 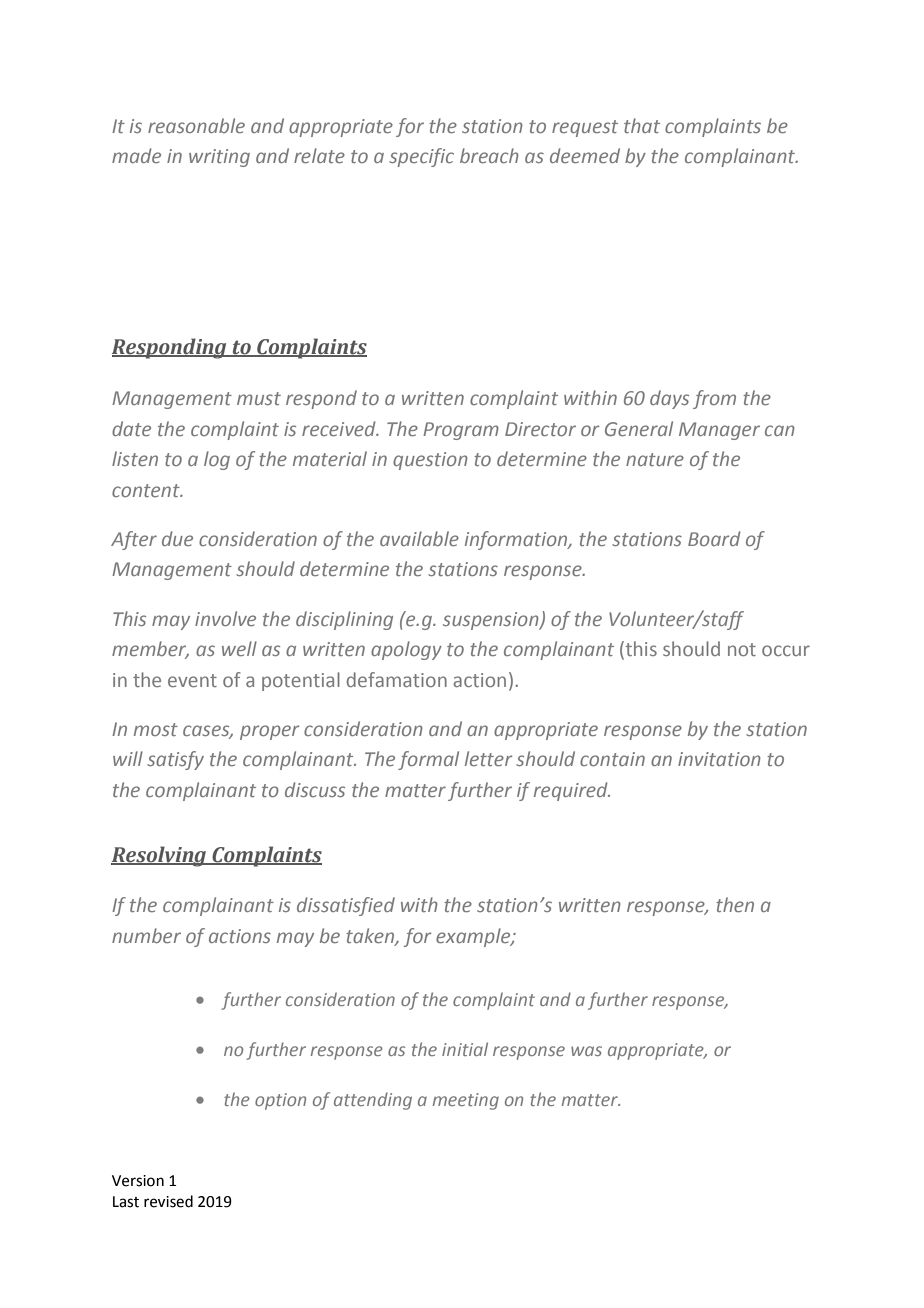 What do you see at coordinates (406, 650) in the screenshot?
I see `apology` at bounding box center [406, 650].
